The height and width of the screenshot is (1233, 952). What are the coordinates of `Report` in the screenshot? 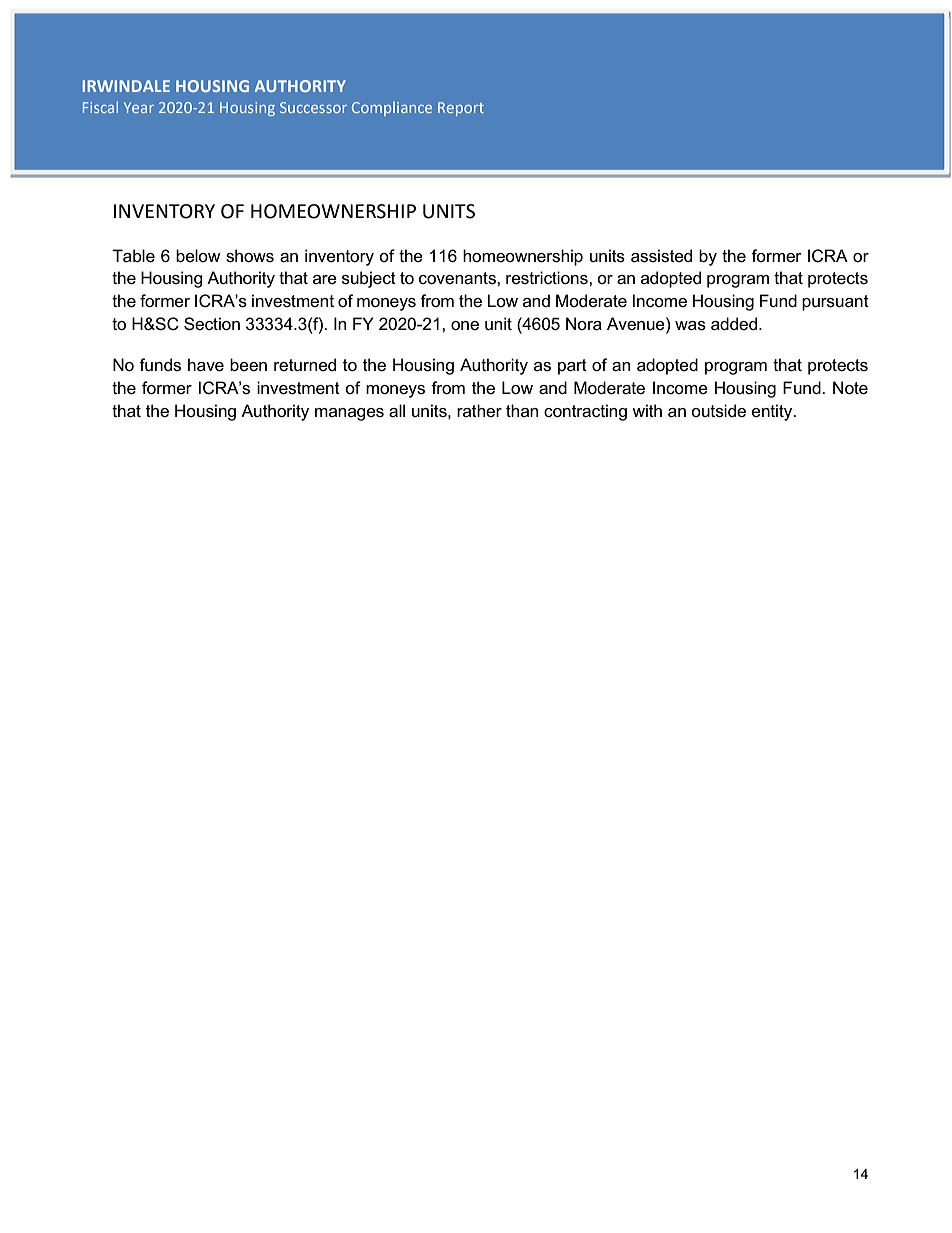 It's located at (461, 109).
